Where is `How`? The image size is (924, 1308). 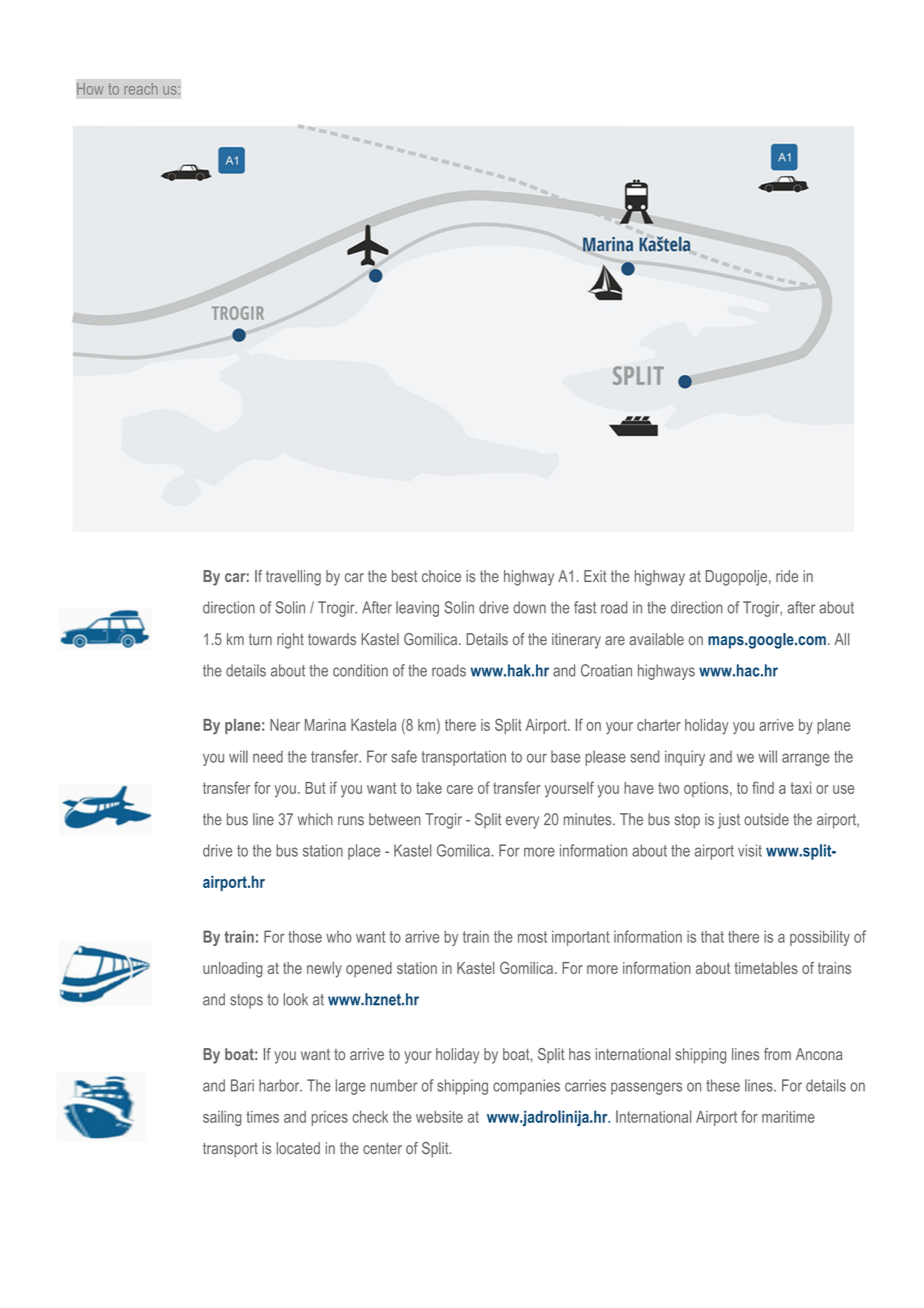
How is located at coordinates (90, 89).
